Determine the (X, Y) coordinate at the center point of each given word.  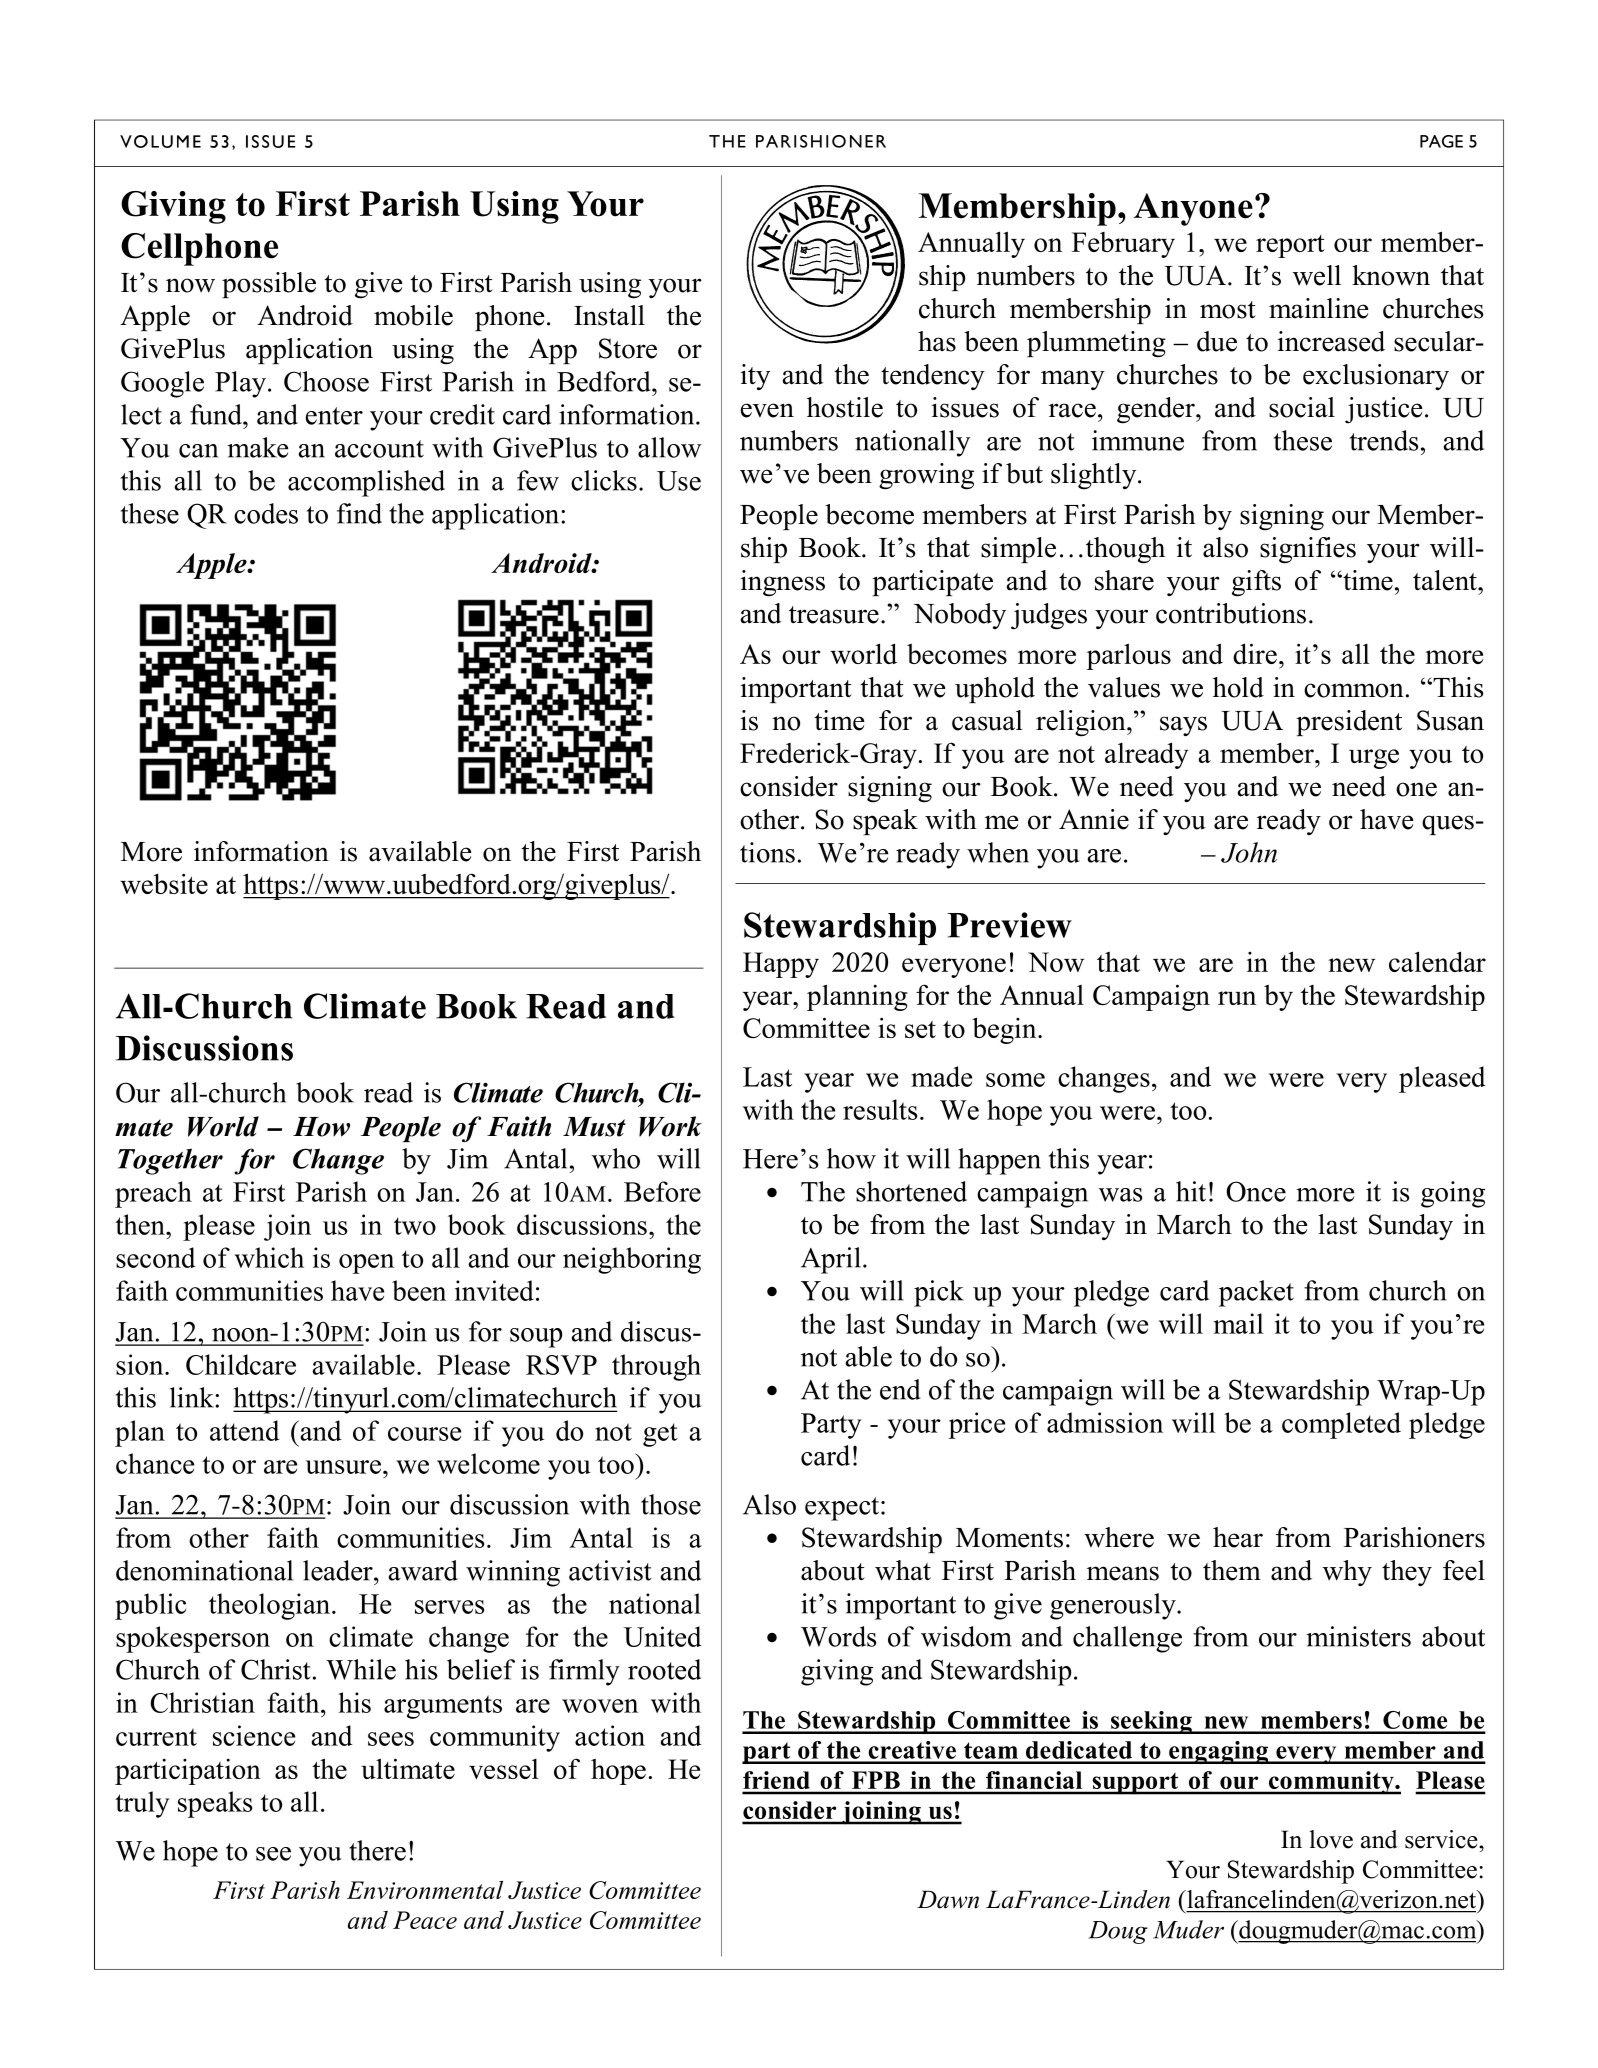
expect (843, 1509)
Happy (781, 965)
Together (170, 1161)
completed (1341, 1425)
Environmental (425, 1890)
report (1290, 246)
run (1237, 998)
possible (269, 285)
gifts (1256, 583)
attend (244, 1430)
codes (266, 513)
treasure (834, 615)
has (937, 341)
